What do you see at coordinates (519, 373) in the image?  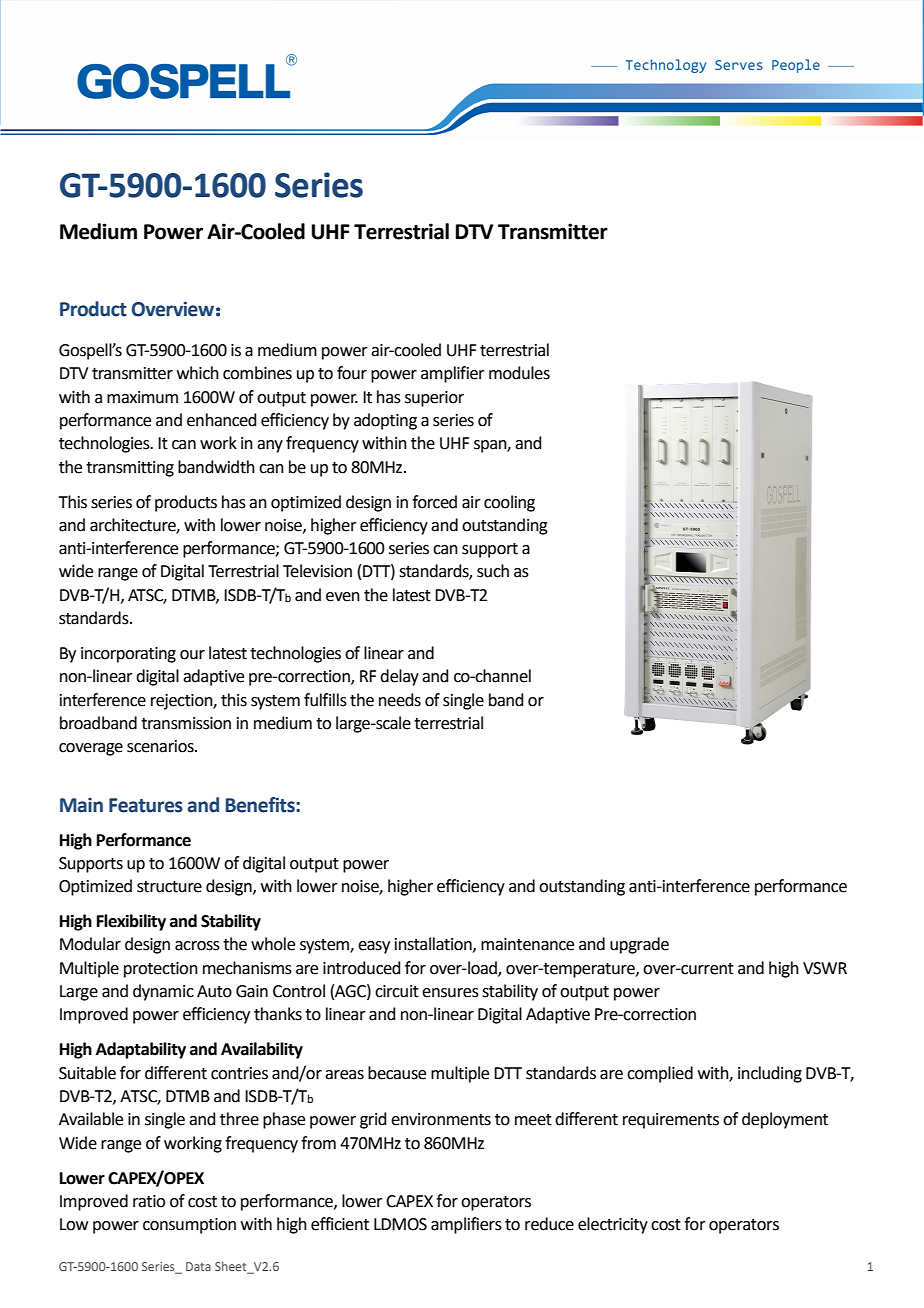 I see `modules` at bounding box center [519, 373].
